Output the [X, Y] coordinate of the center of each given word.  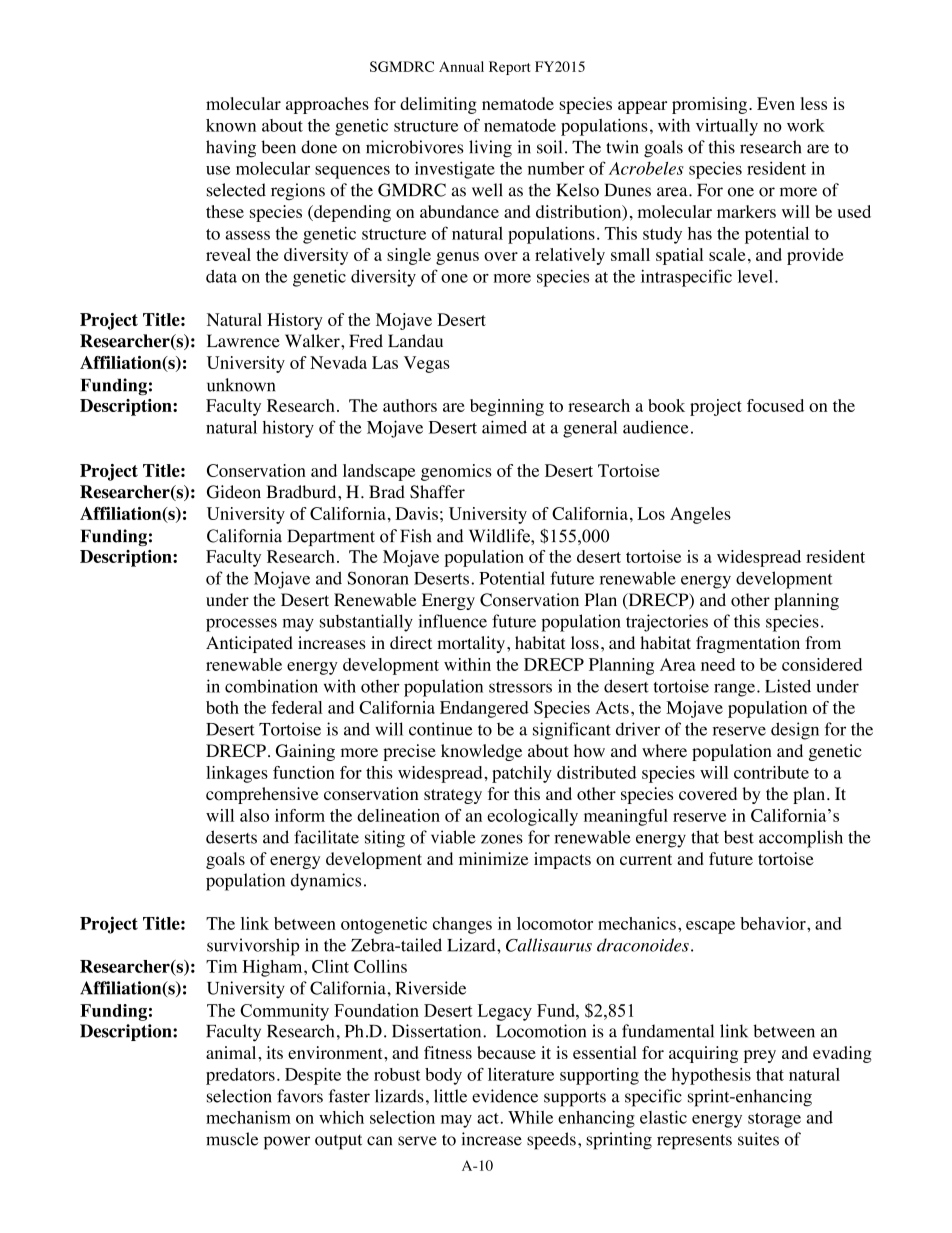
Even [776, 103]
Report [509, 68]
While [530, 1117]
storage [774, 1120]
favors [300, 1096]
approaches [327, 105]
